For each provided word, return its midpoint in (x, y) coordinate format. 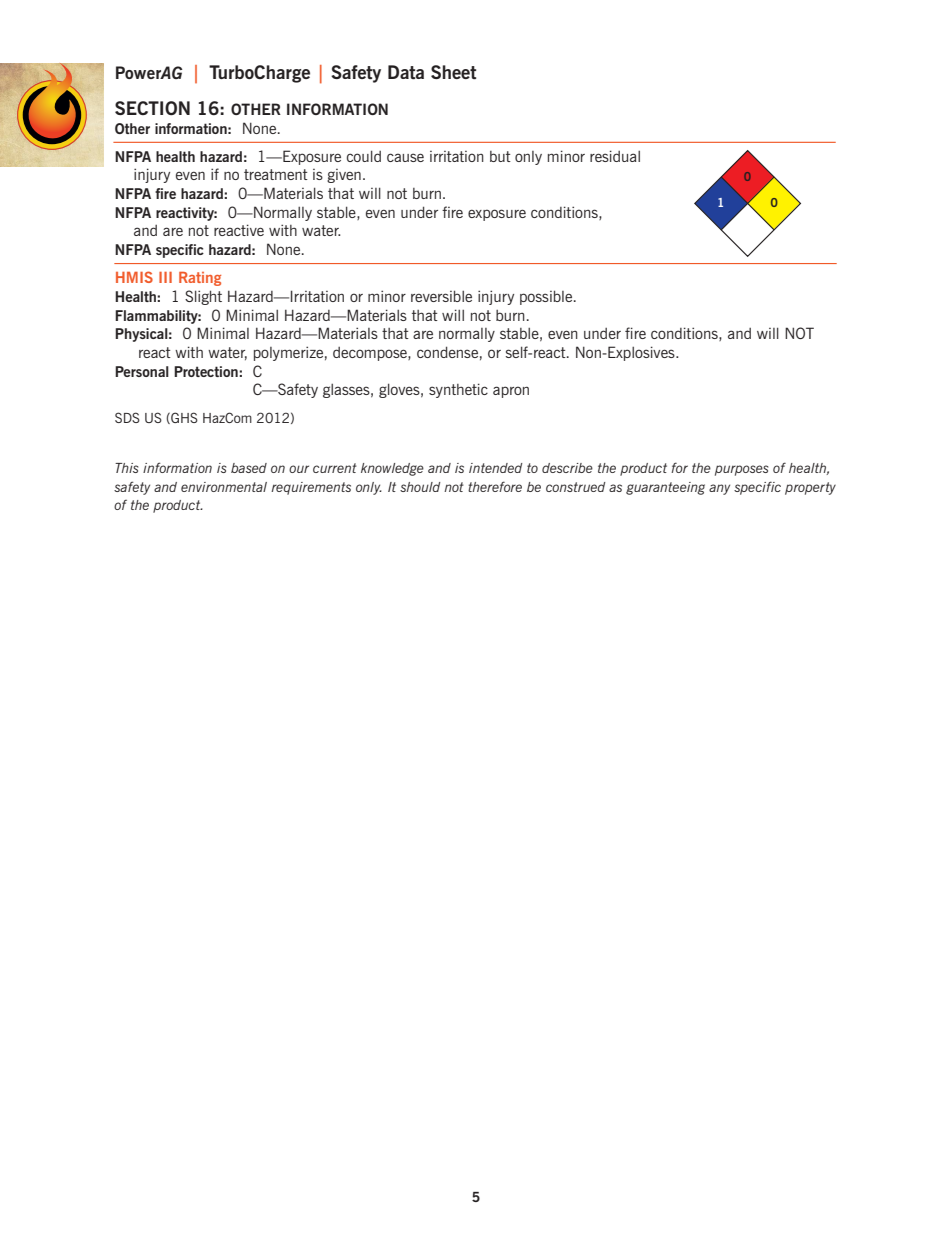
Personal (142, 371)
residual (615, 156)
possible (547, 297)
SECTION (152, 108)
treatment (276, 174)
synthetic (458, 390)
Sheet (453, 72)
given (344, 176)
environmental (224, 487)
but (500, 156)
